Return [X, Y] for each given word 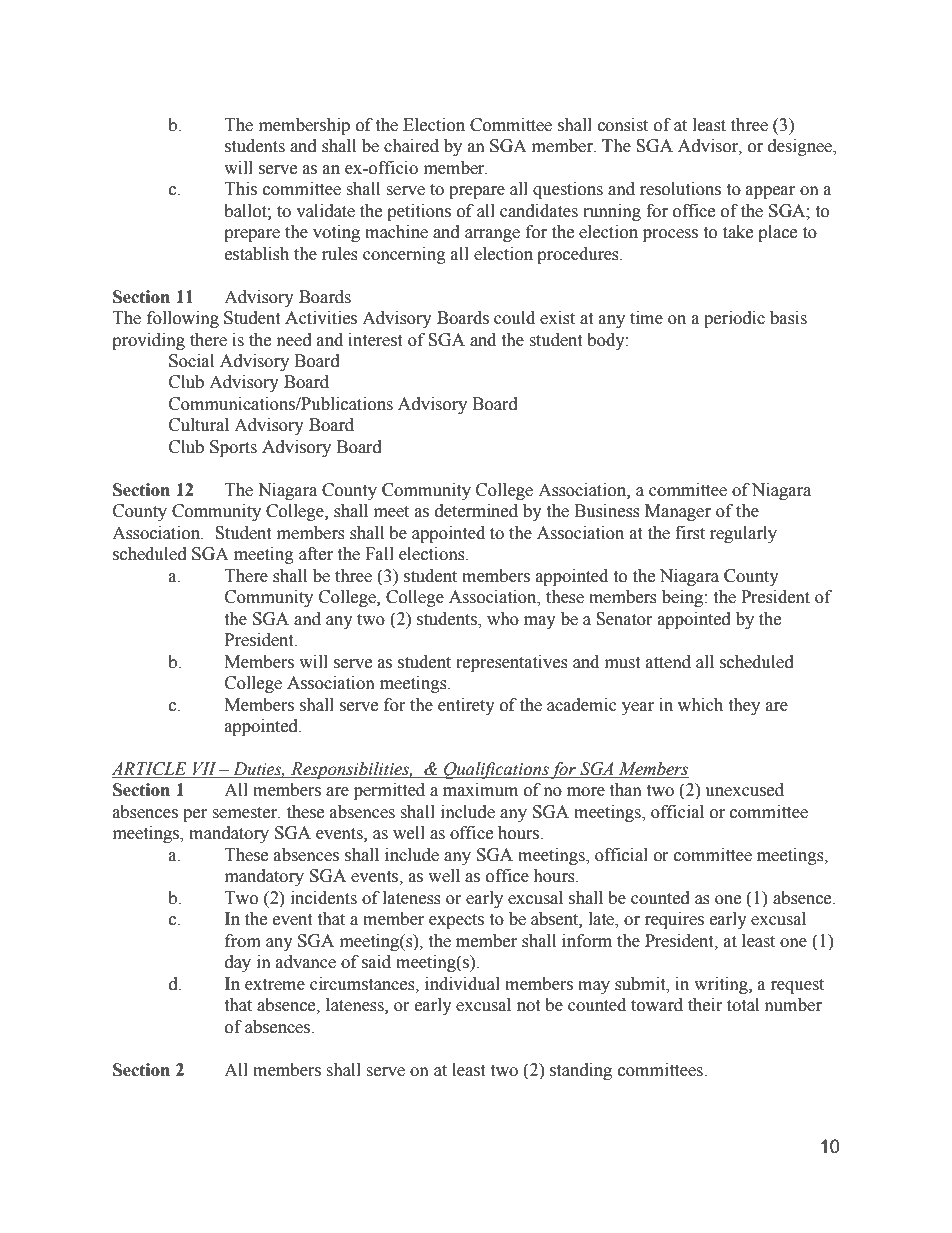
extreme [275, 985]
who [503, 619]
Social [191, 361]
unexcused [744, 790]
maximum [480, 790]
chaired [411, 146]
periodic [734, 319]
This [241, 189]
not [528, 1006]
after [316, 554]
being [682, 598]
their [705, 1005]
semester [245, 813]
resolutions [680, 189]
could [514, 318]
